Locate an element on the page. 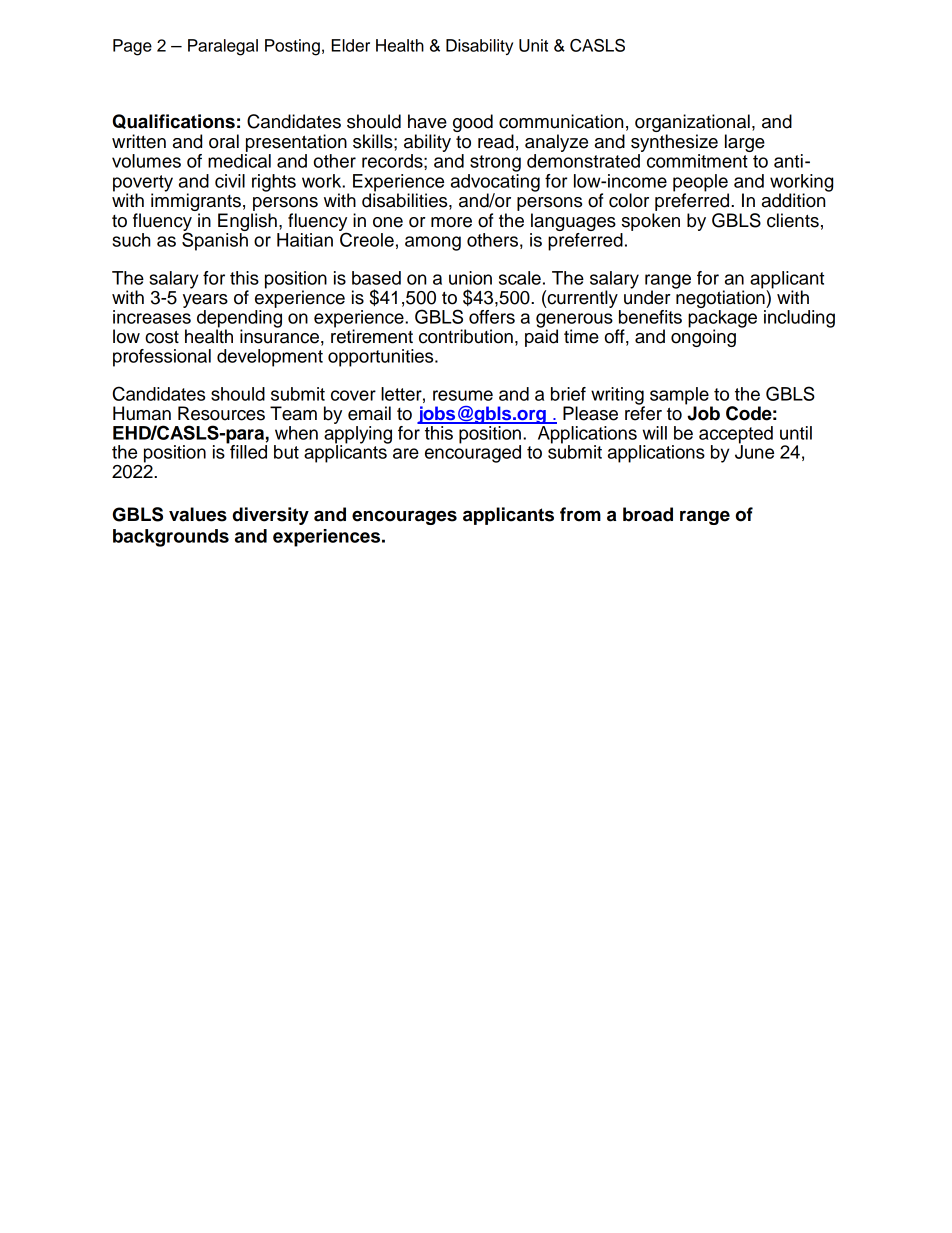  professional is located at coordinates (162, 358).
